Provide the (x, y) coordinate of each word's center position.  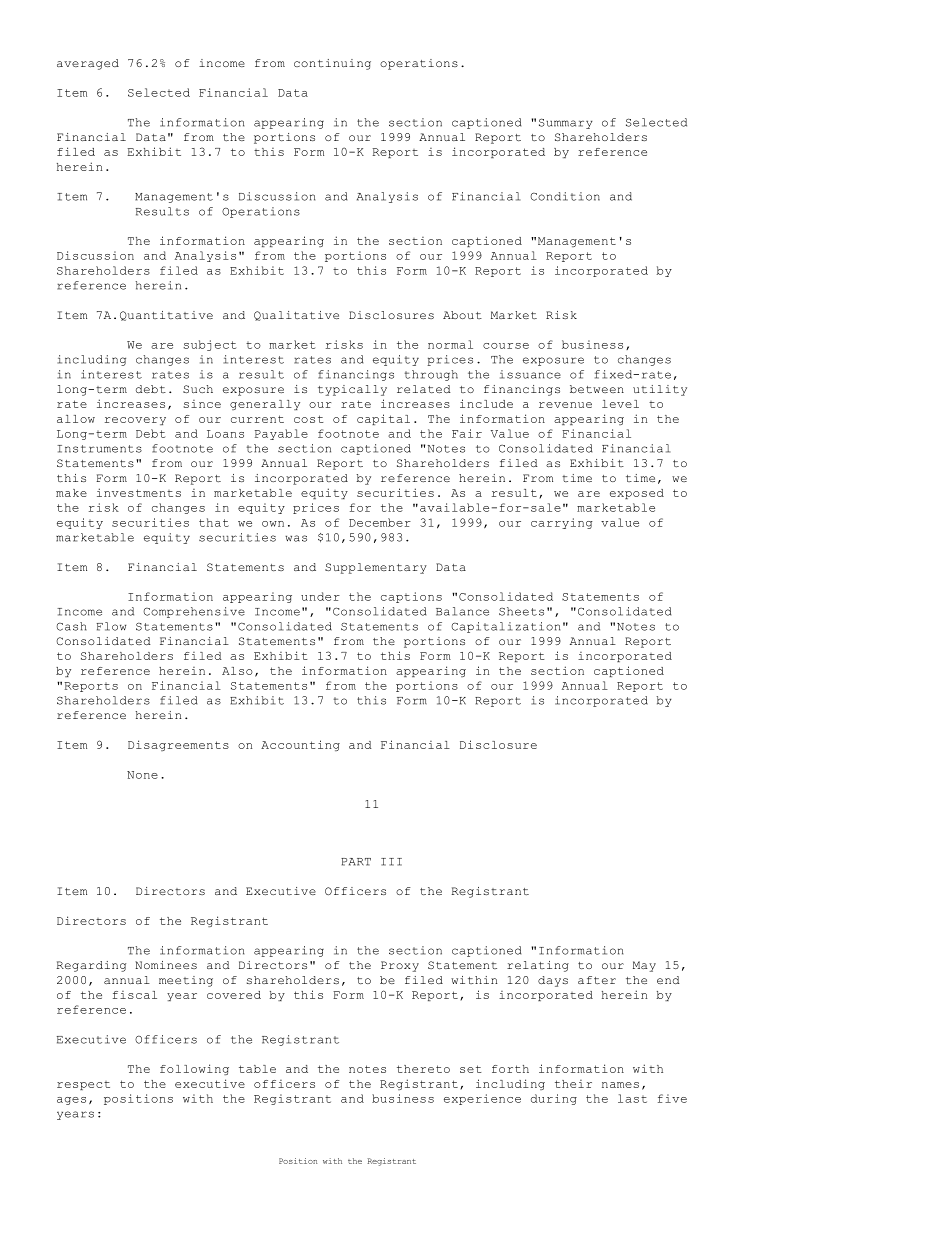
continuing (332, 64)
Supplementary (376, 568)
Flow (111, 626)
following (194, 1069)
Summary (566, 123)
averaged (88, 64)
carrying (562, 523)
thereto (423, 1069)
